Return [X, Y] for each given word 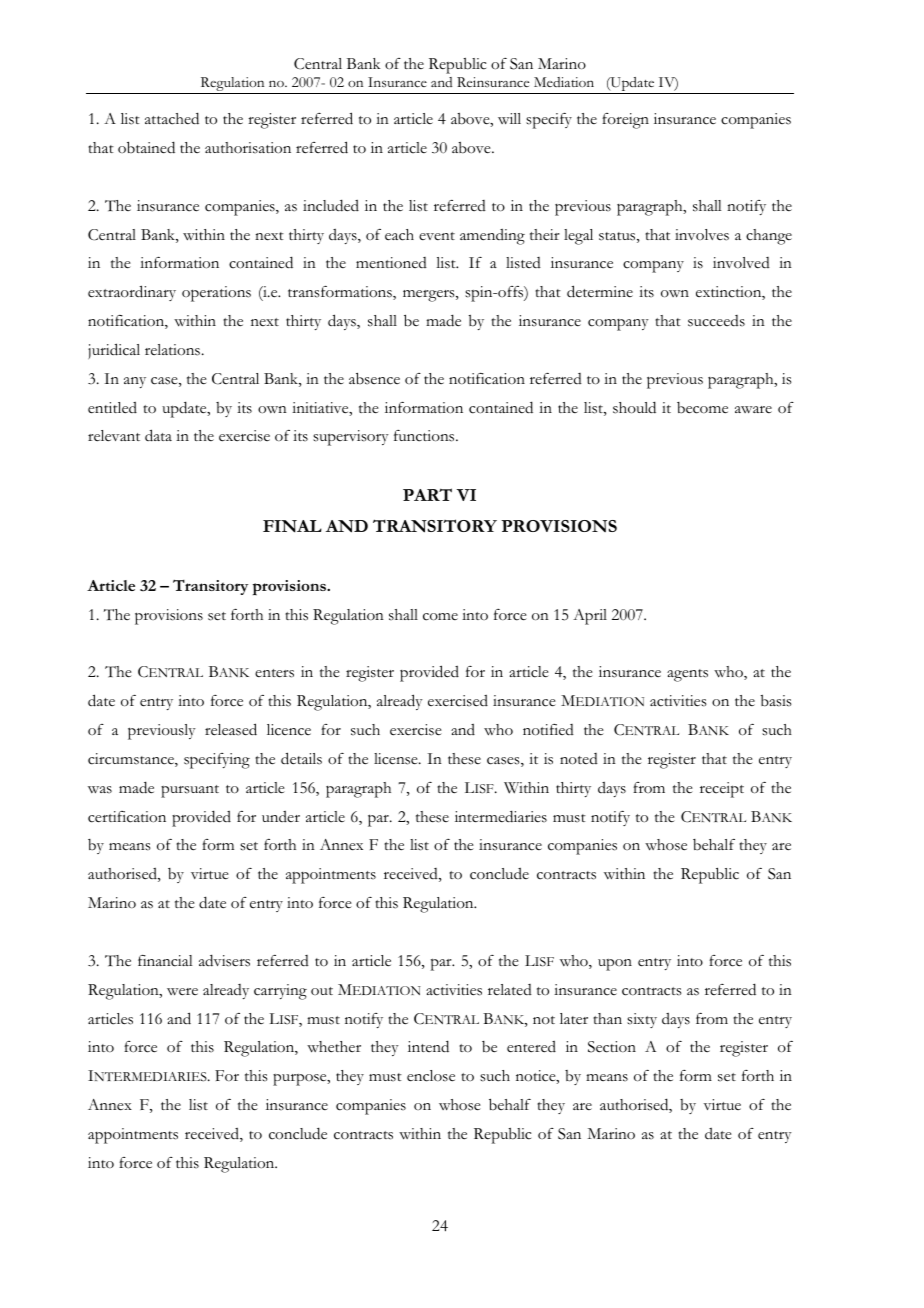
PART [427, 494]
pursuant [190, 791]
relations [172, 350]
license [397, 759]
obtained [146, 147]
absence [374, 378]
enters [274, 673]
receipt [722, 790]
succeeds [716, 321]
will [509, 118]
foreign [625, 121]
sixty [642, 1020]
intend [428, 1046]
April [590, 617]
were [182, 992]
